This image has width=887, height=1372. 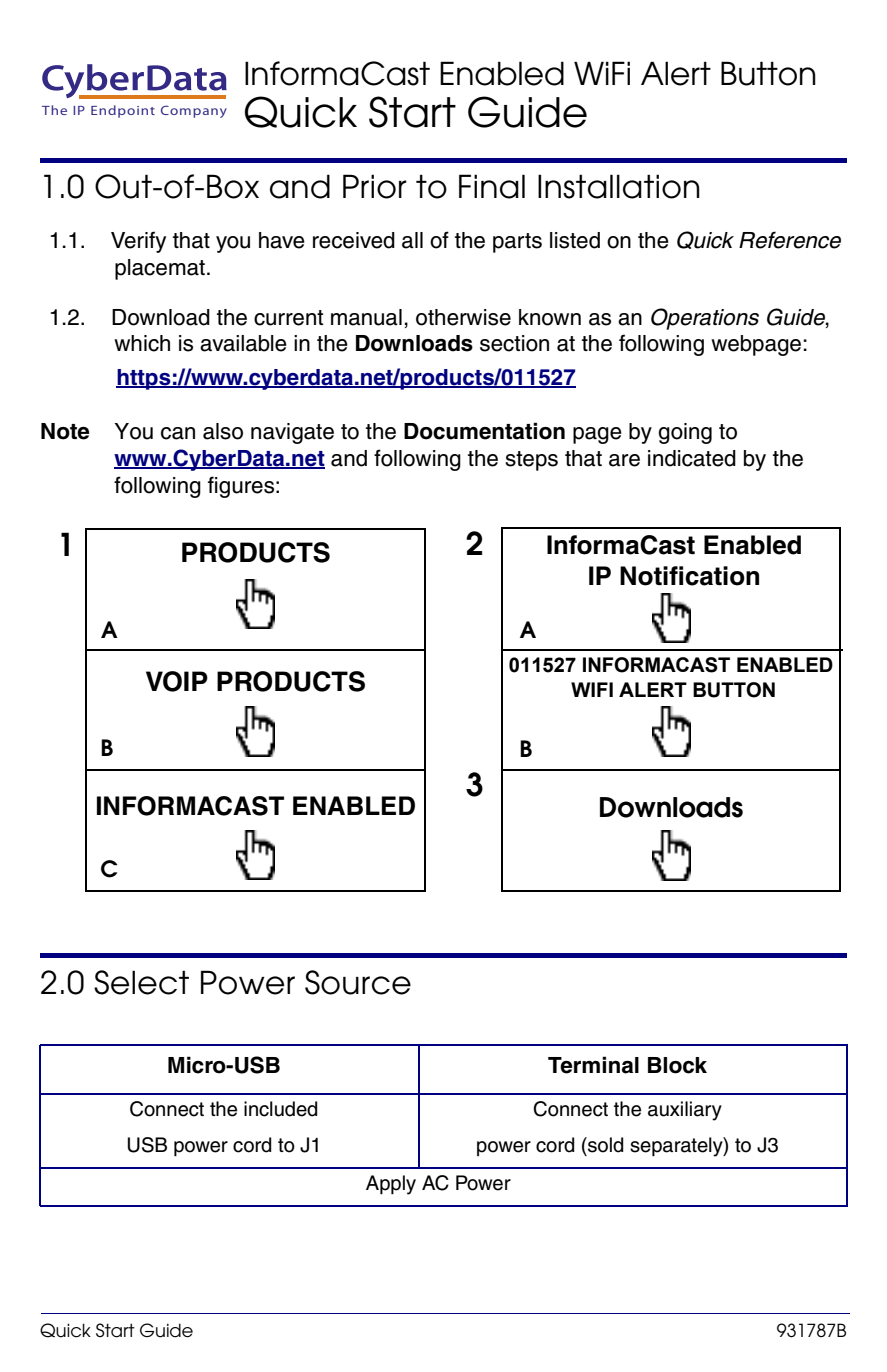 What do you see at coordinates (178, 433) in the image?
I see `can` at bounding box center [178, 433].
